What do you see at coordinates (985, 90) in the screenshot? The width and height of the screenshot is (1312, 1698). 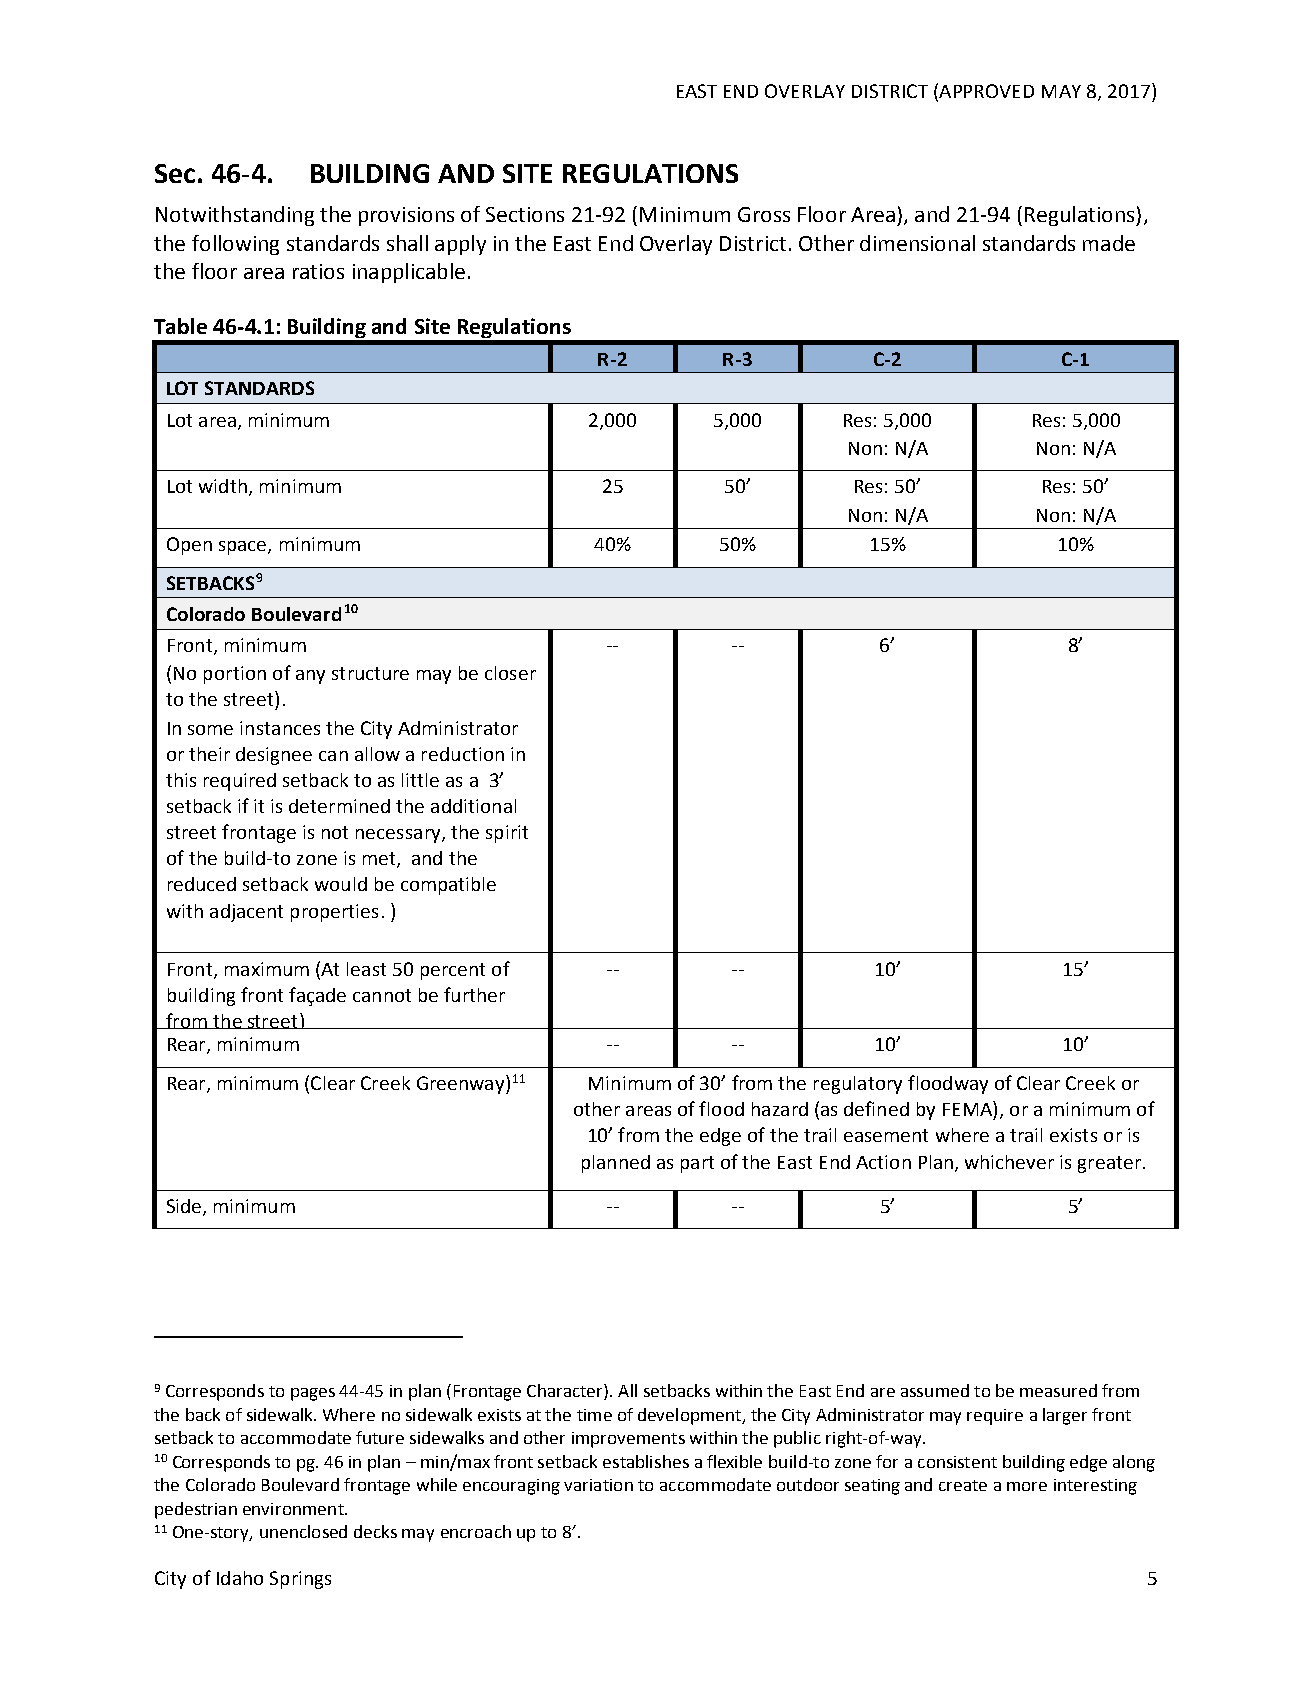 I see `APPROVED` at bounding box center [985, 90].
